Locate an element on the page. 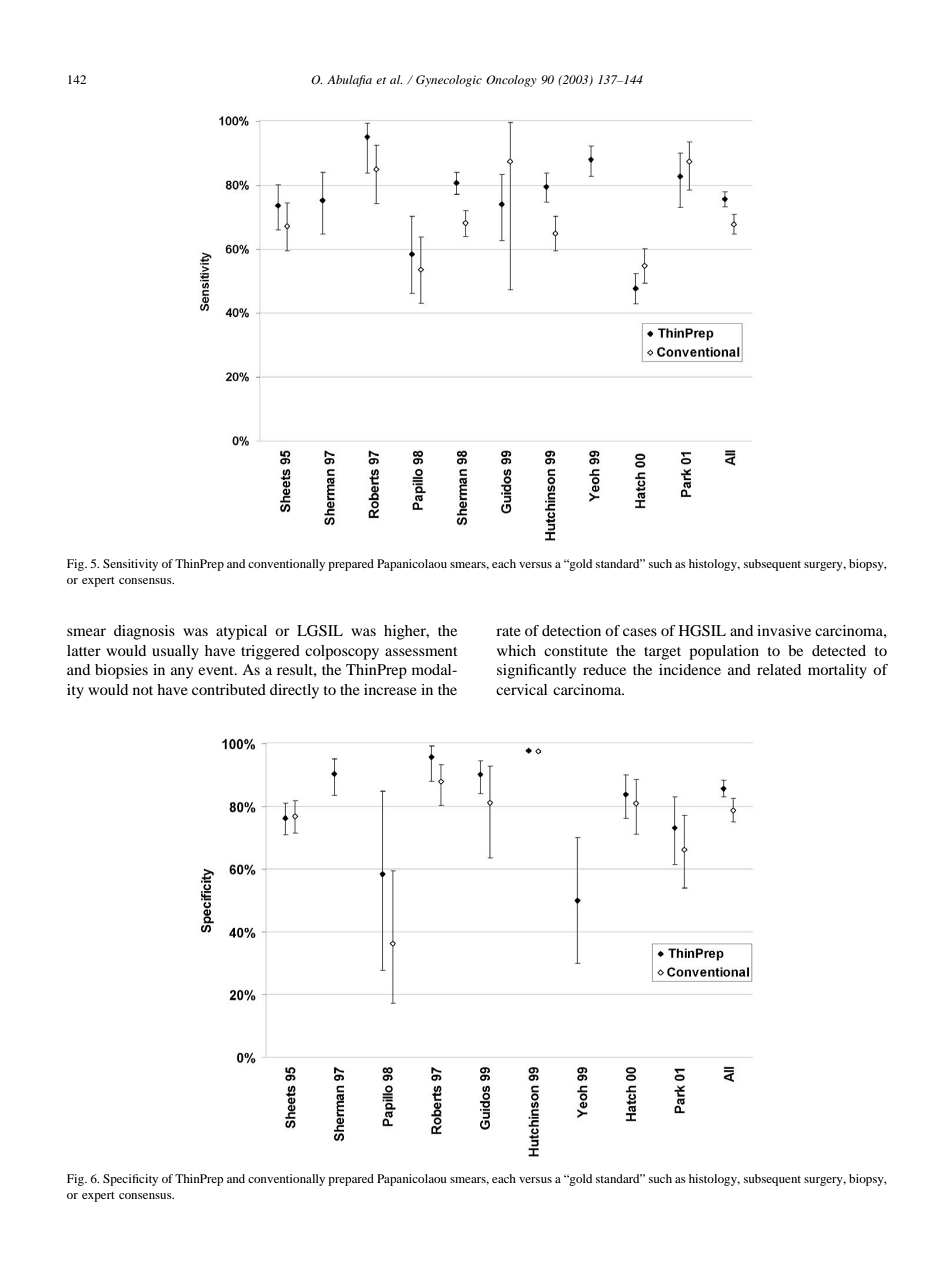 The width and height of the document is (952, 1275). related is located at coordinates (779, 669).
